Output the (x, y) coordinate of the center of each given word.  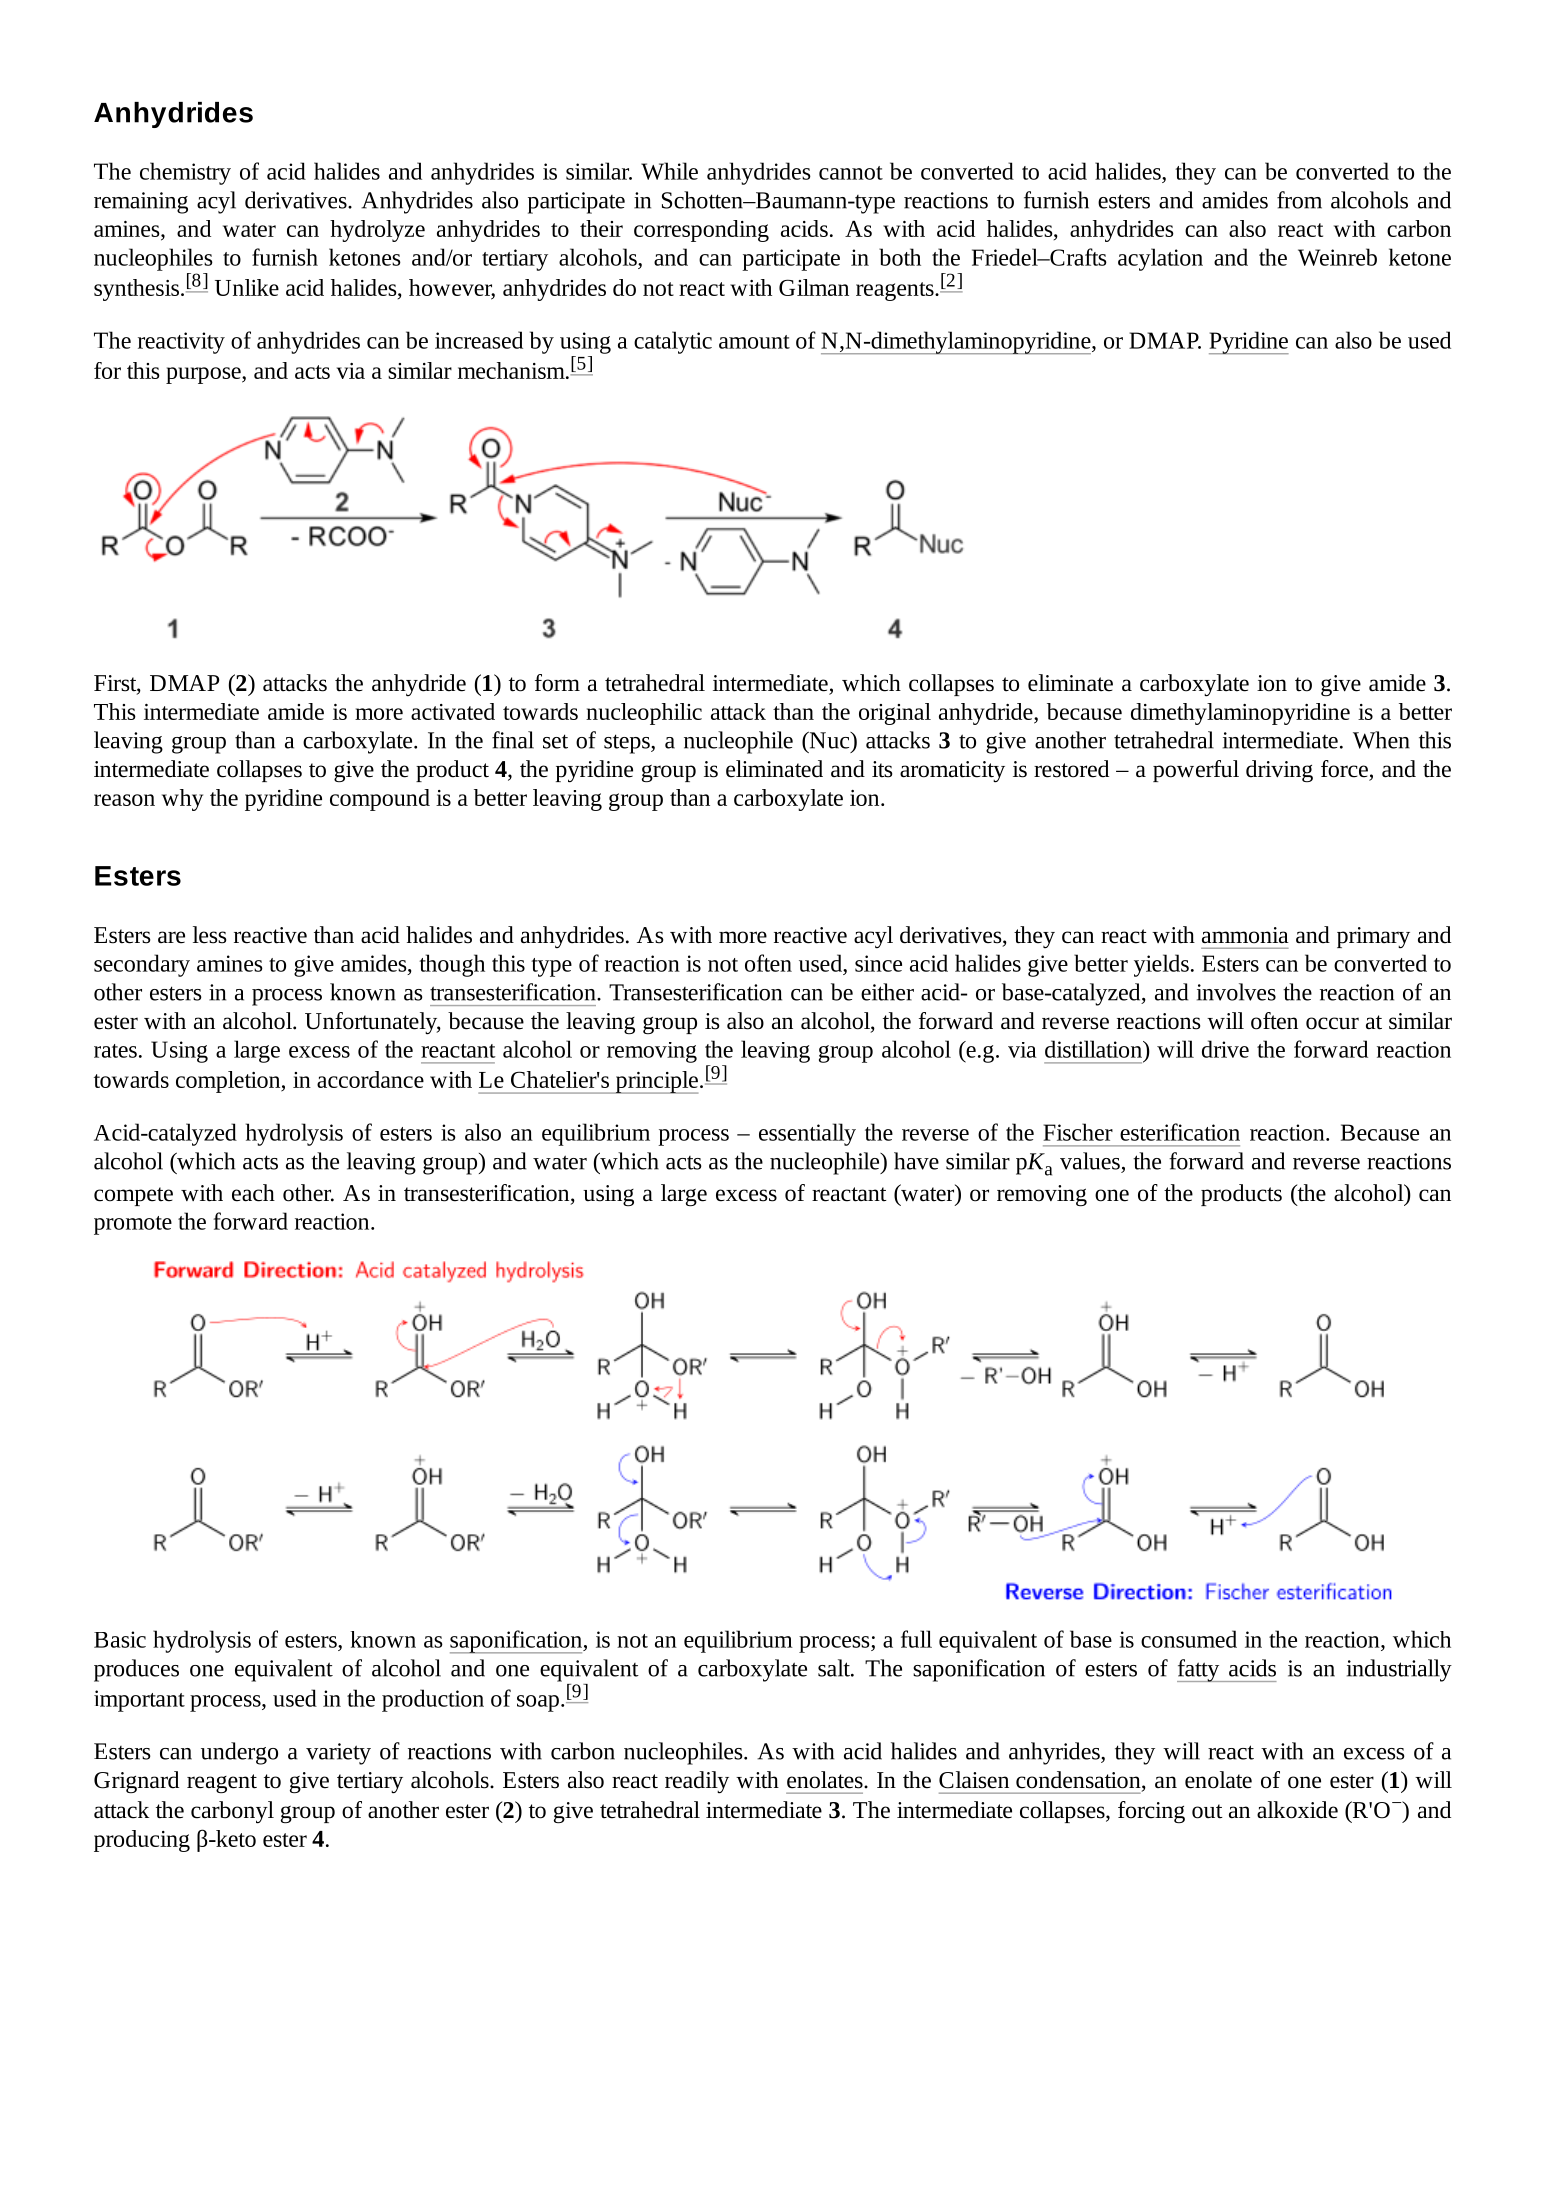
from (1299, 200)
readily (697, 1782)
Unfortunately (372, 1023)
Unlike (247, 287)
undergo (239, 1753)
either (887, 992)
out (1207, 1811)
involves (1236, 992)
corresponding (701, 231)
